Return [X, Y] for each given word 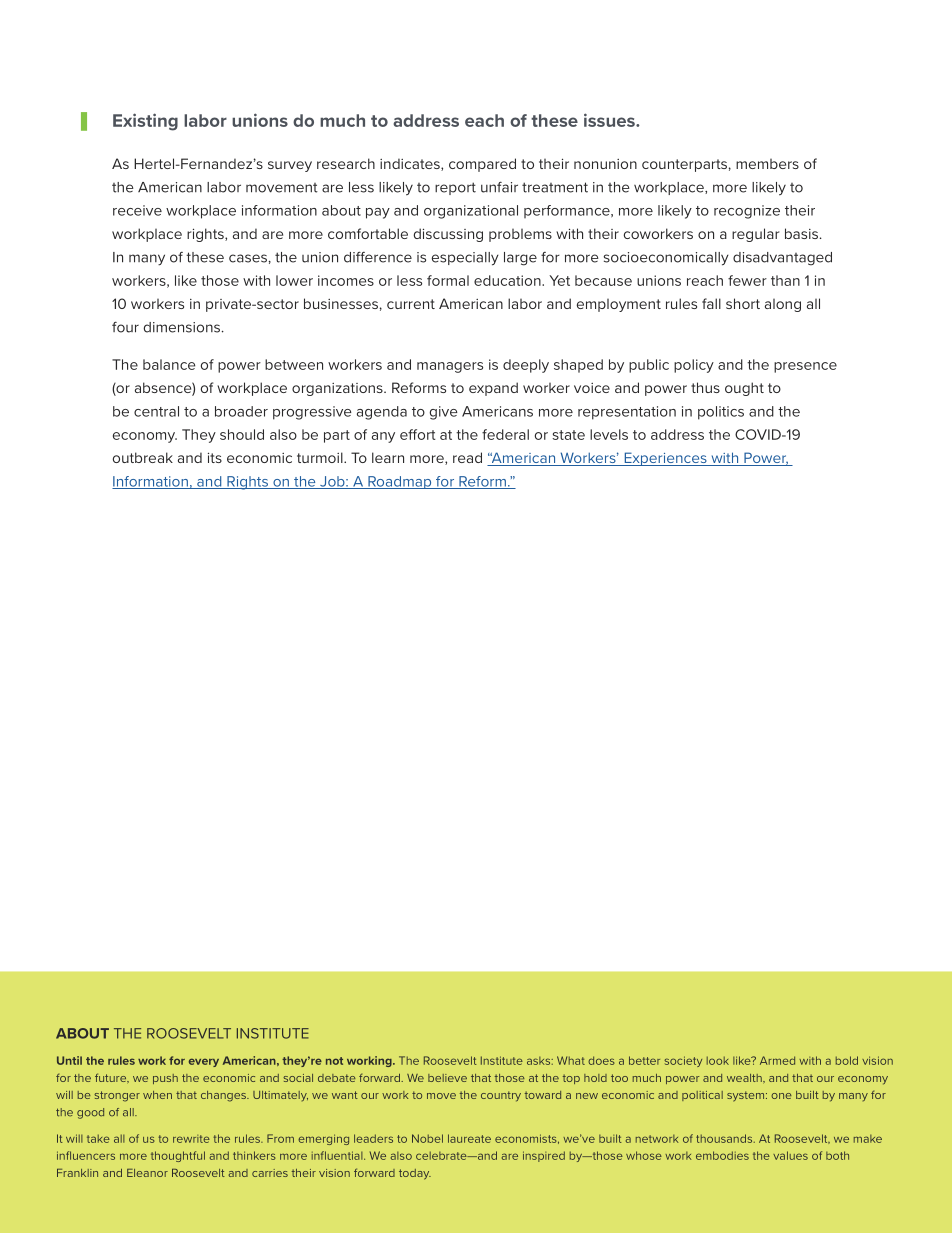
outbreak [143, 457]
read [467, 457]
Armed [777, 1060]
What [571, 1060]
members [767, 164]
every [204, 1062]
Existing [145, 122]
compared [482, 165]
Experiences [665, 459]
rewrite [191, 1139]
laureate [469, 1138]
